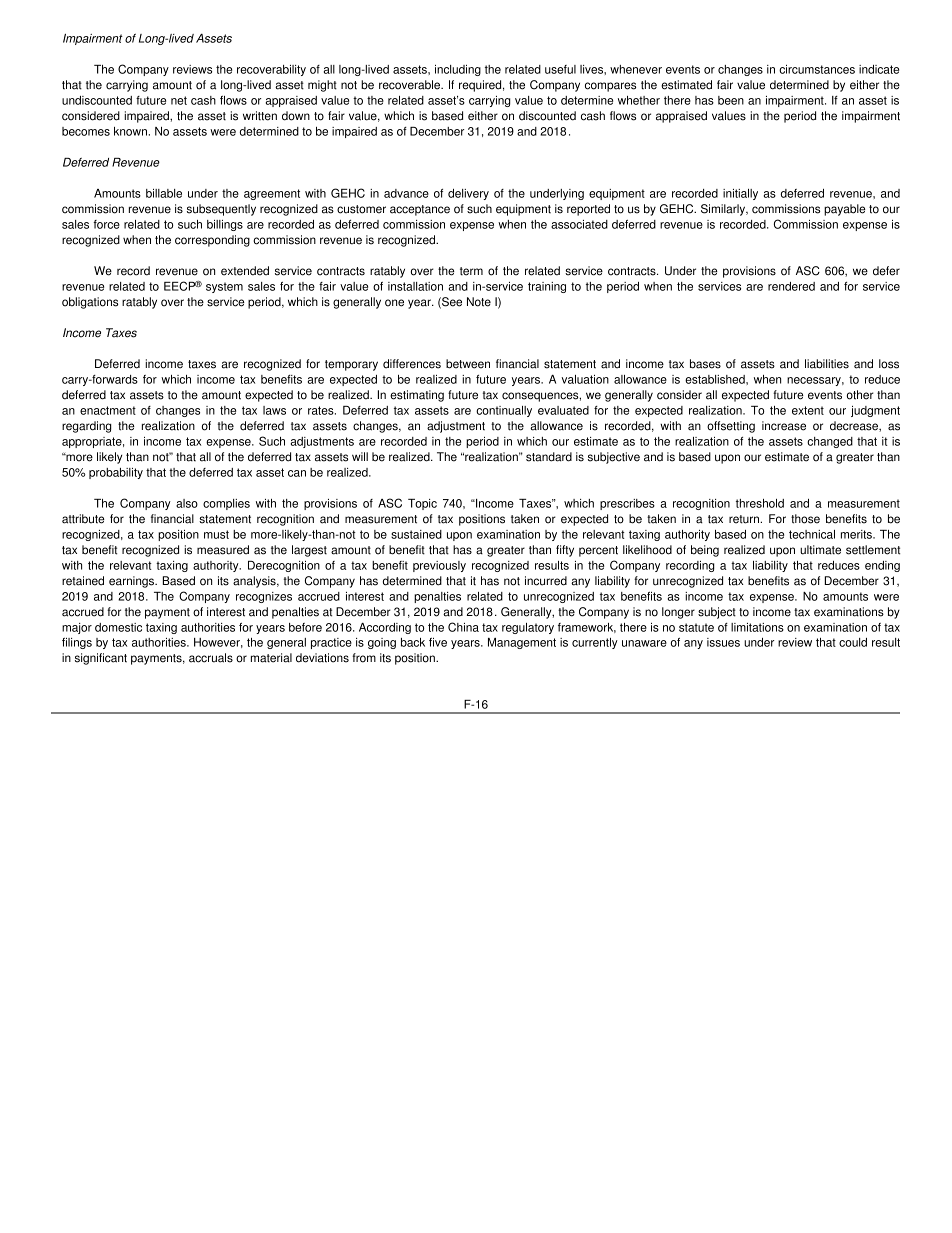  What do you see at coordinates (522, 643) in the page?
I see `Management` at bounding box center [522, 643].
